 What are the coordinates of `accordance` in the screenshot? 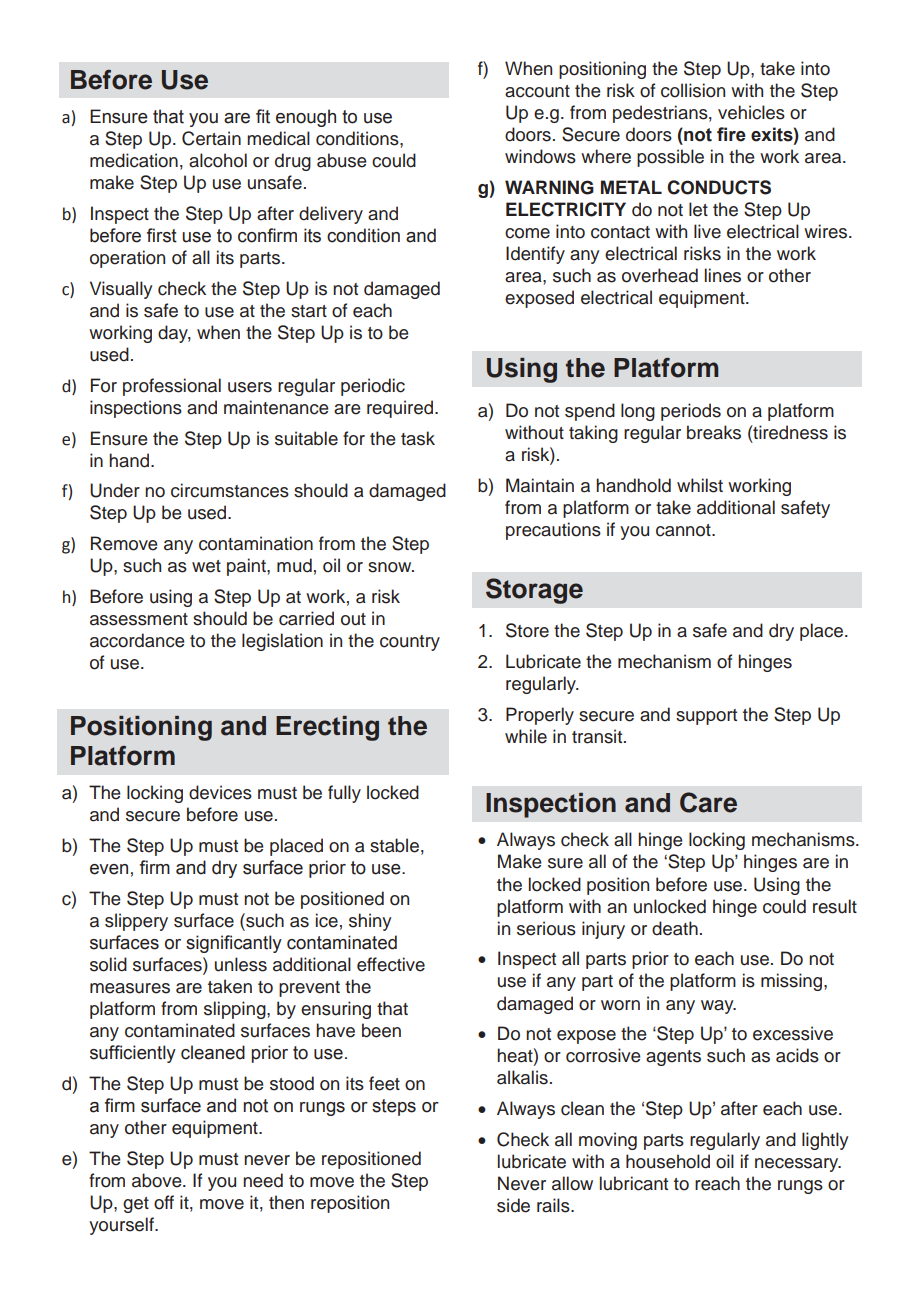 It's located at (137, 640).
